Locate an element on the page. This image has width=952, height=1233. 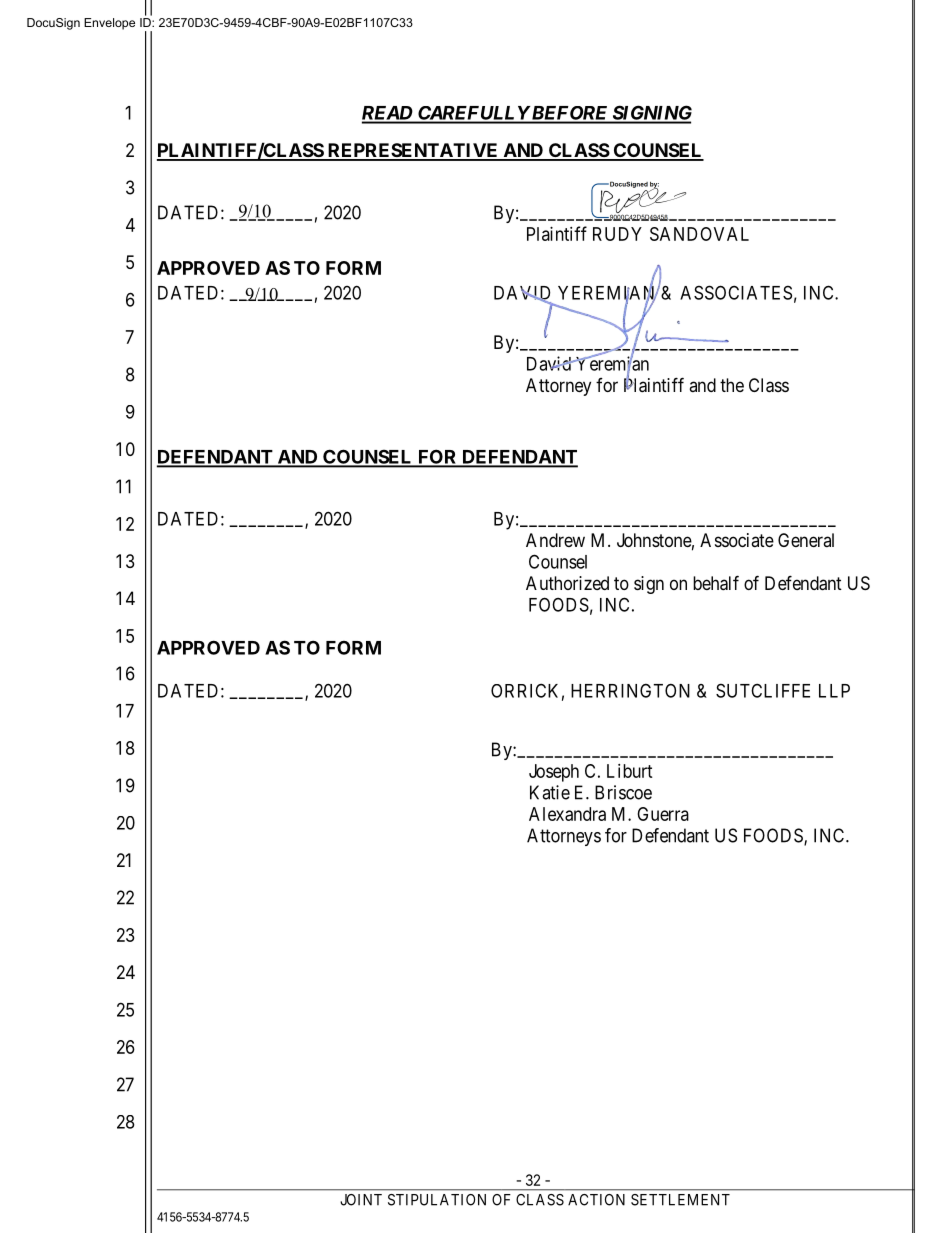
SUTCLIFFE is located at coordinates (763, 690).
